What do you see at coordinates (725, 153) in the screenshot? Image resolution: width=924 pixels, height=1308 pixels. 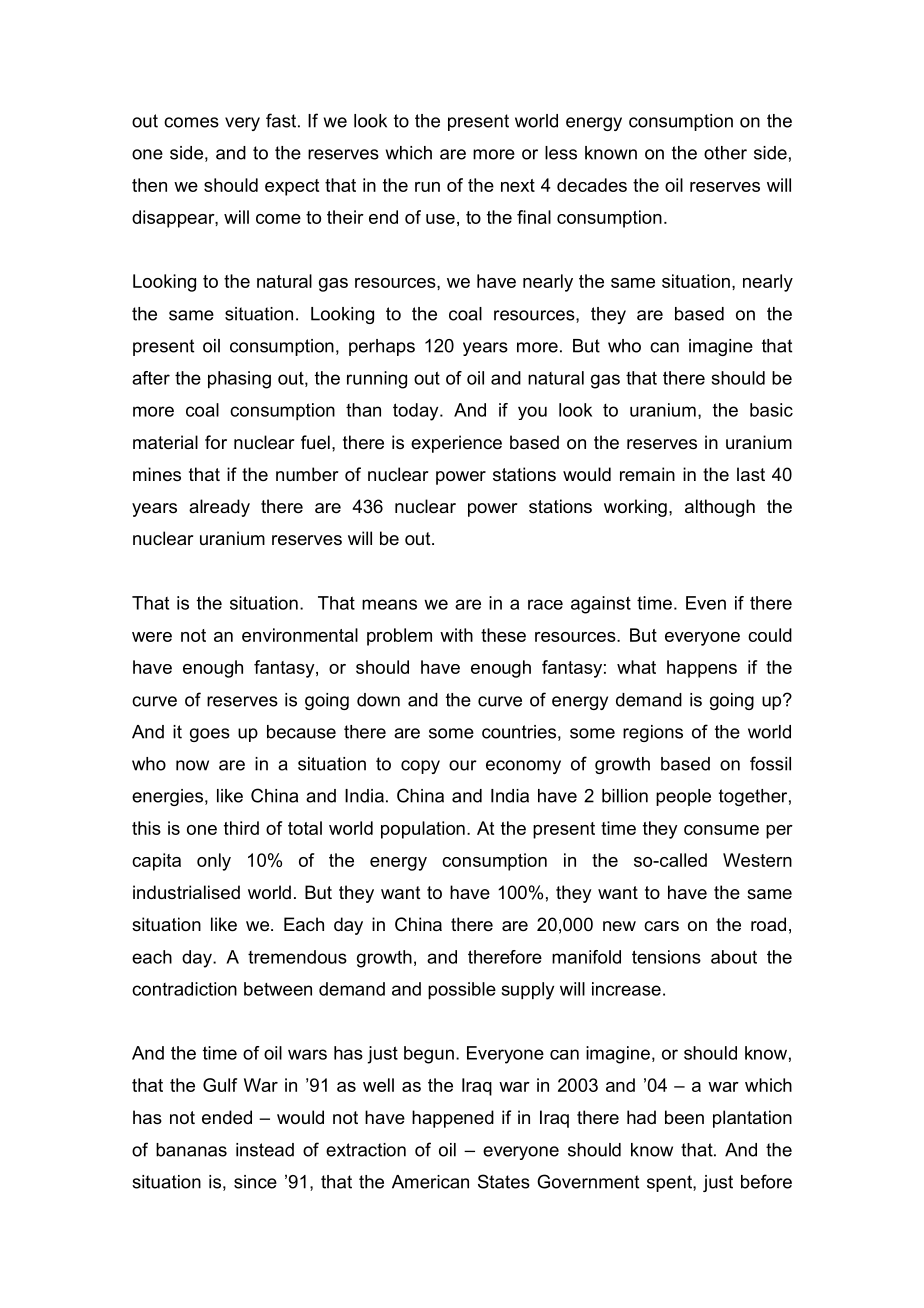 I see `other` at bounding box center [725, 153].
